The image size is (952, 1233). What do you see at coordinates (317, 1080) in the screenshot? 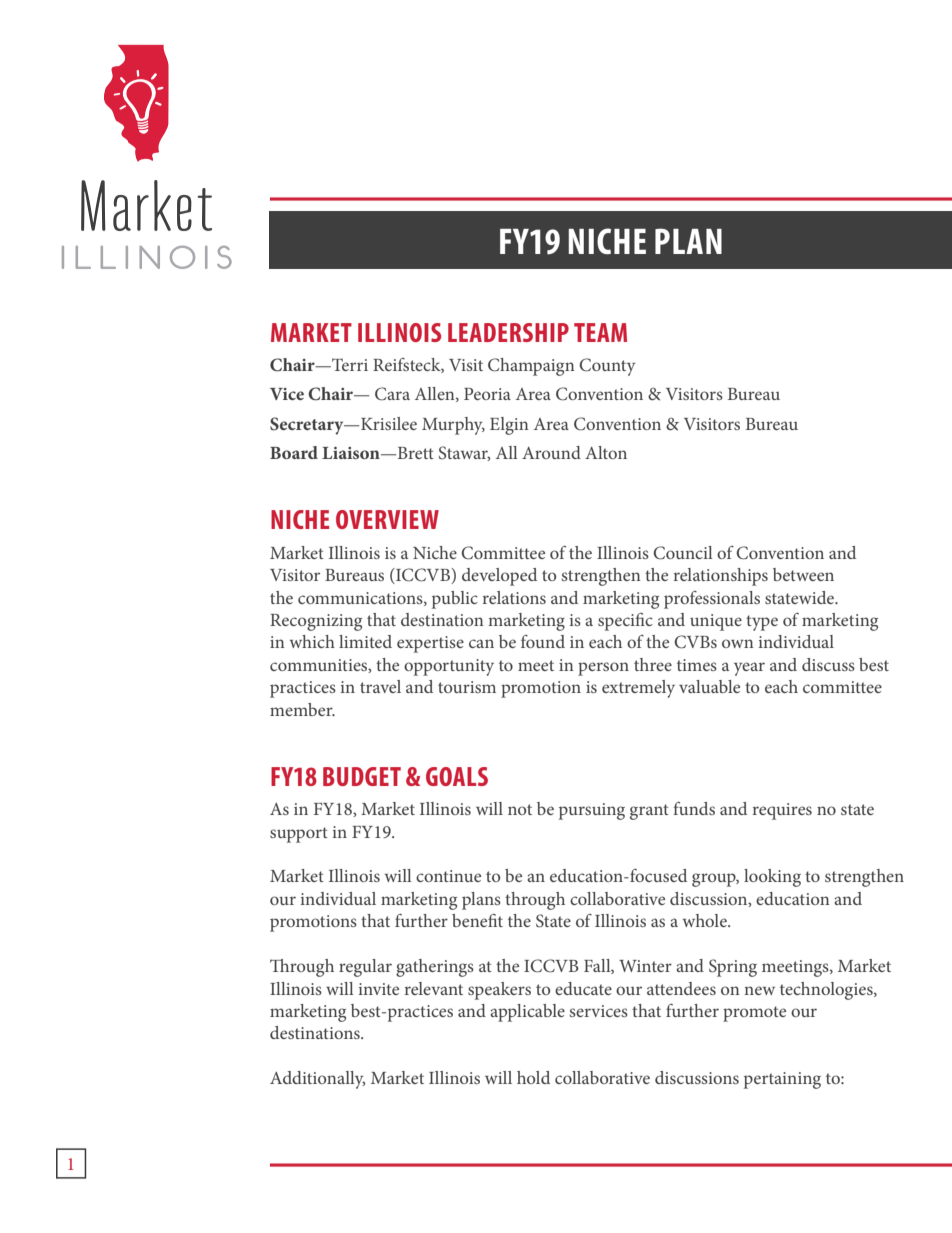
I see `Additionally` at bounding box center [317, 1080].
